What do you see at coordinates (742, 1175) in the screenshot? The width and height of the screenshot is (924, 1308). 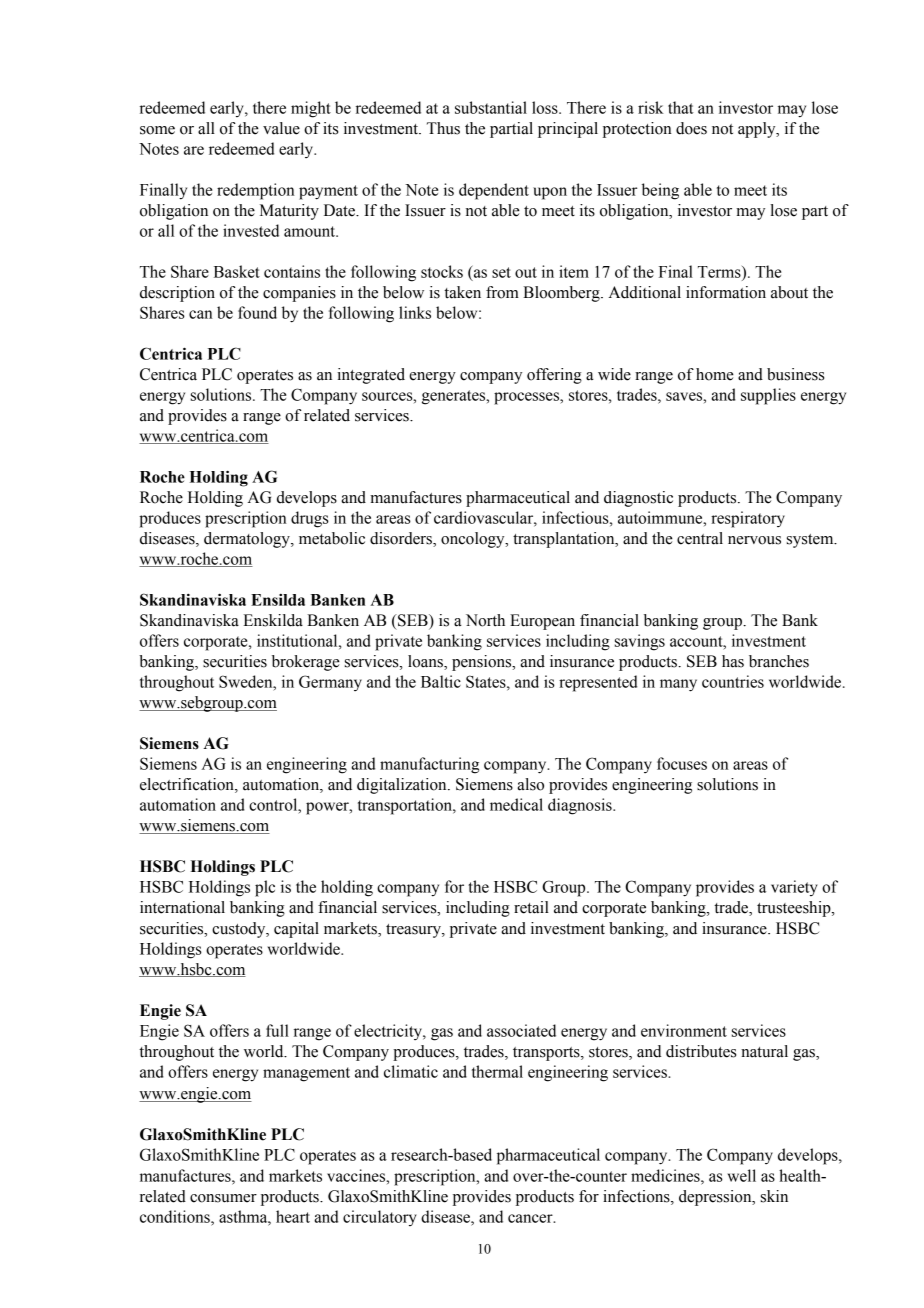 I see `well` at bounding box center [742, 1175].
